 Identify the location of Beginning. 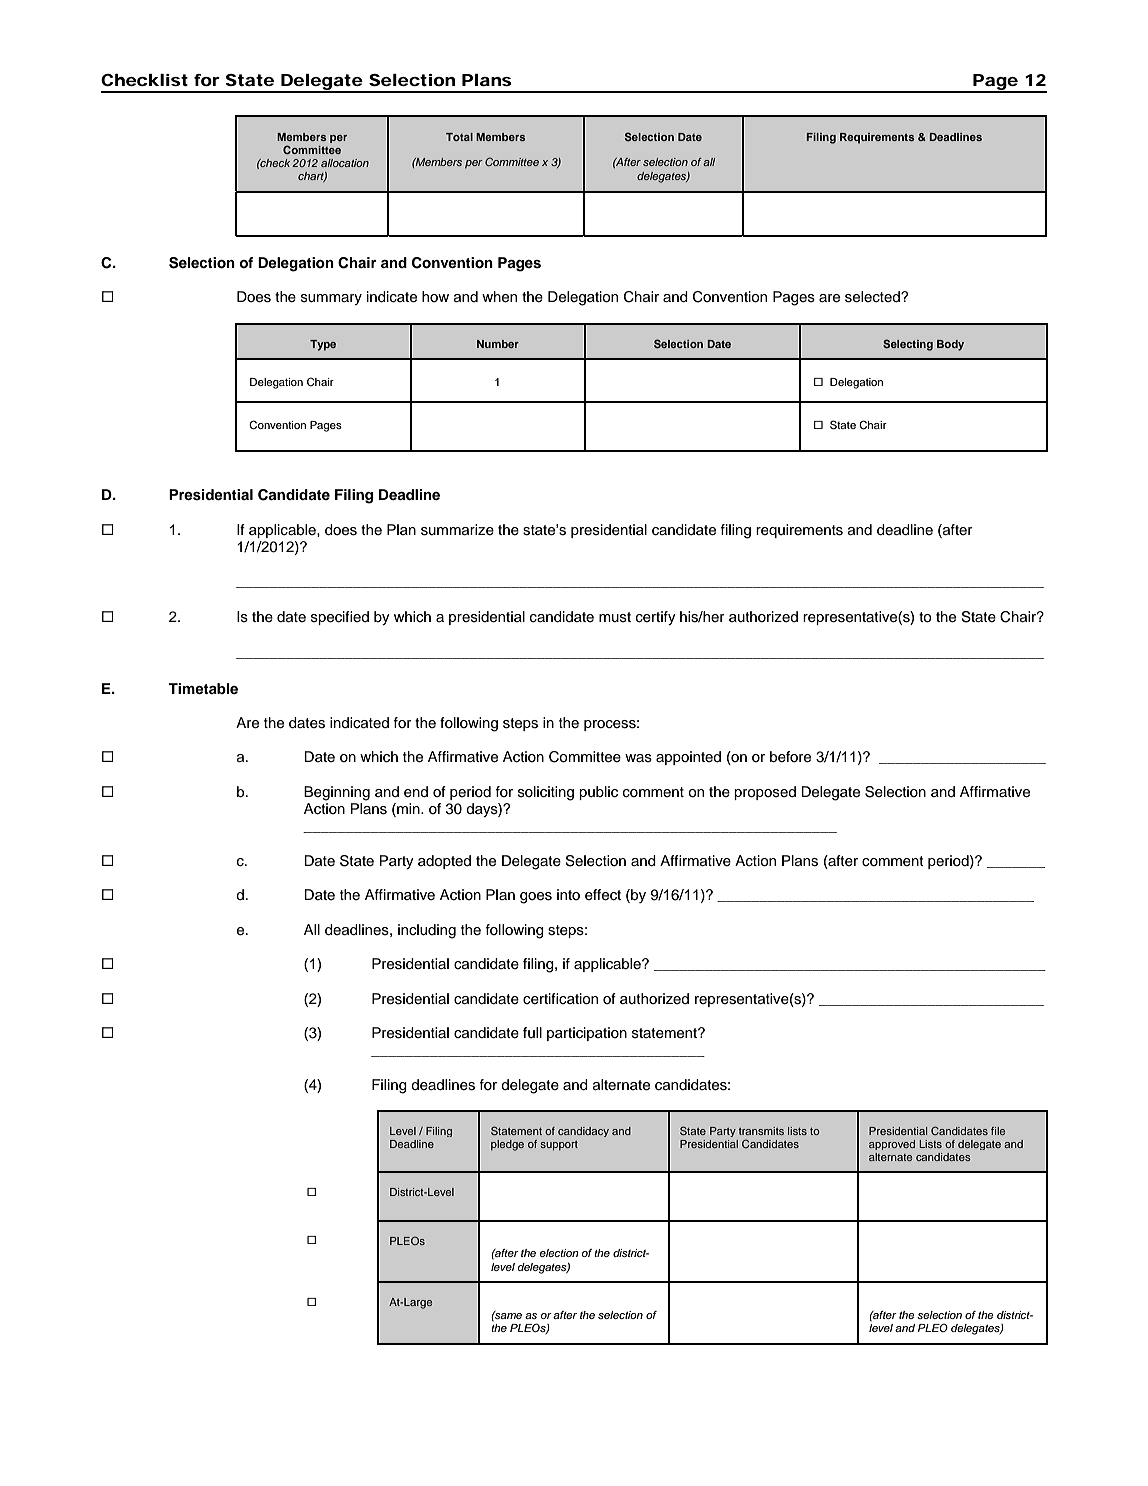
(337, 793).
